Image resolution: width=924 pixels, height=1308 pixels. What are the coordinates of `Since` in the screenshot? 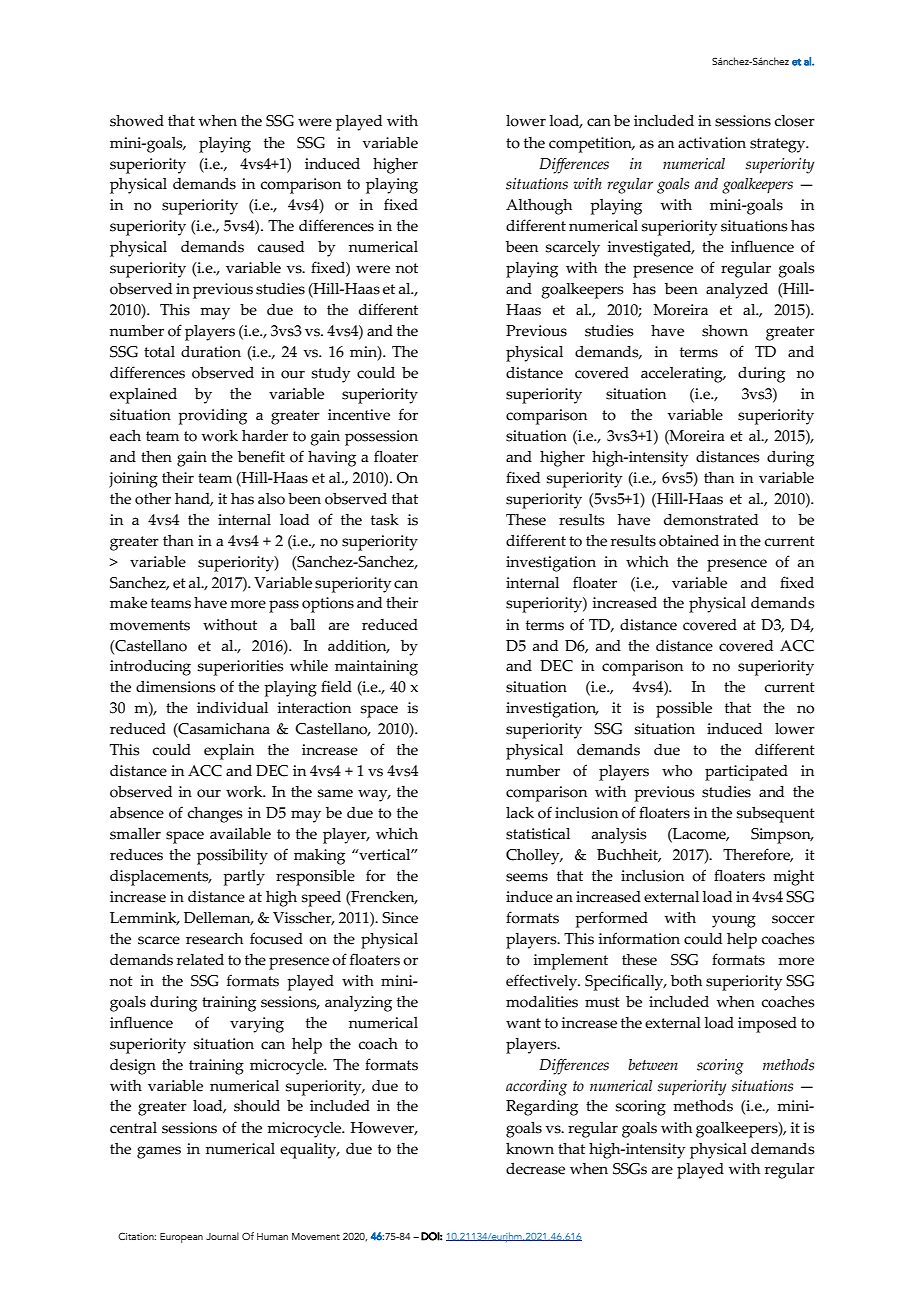 It's located at (400, 918).
